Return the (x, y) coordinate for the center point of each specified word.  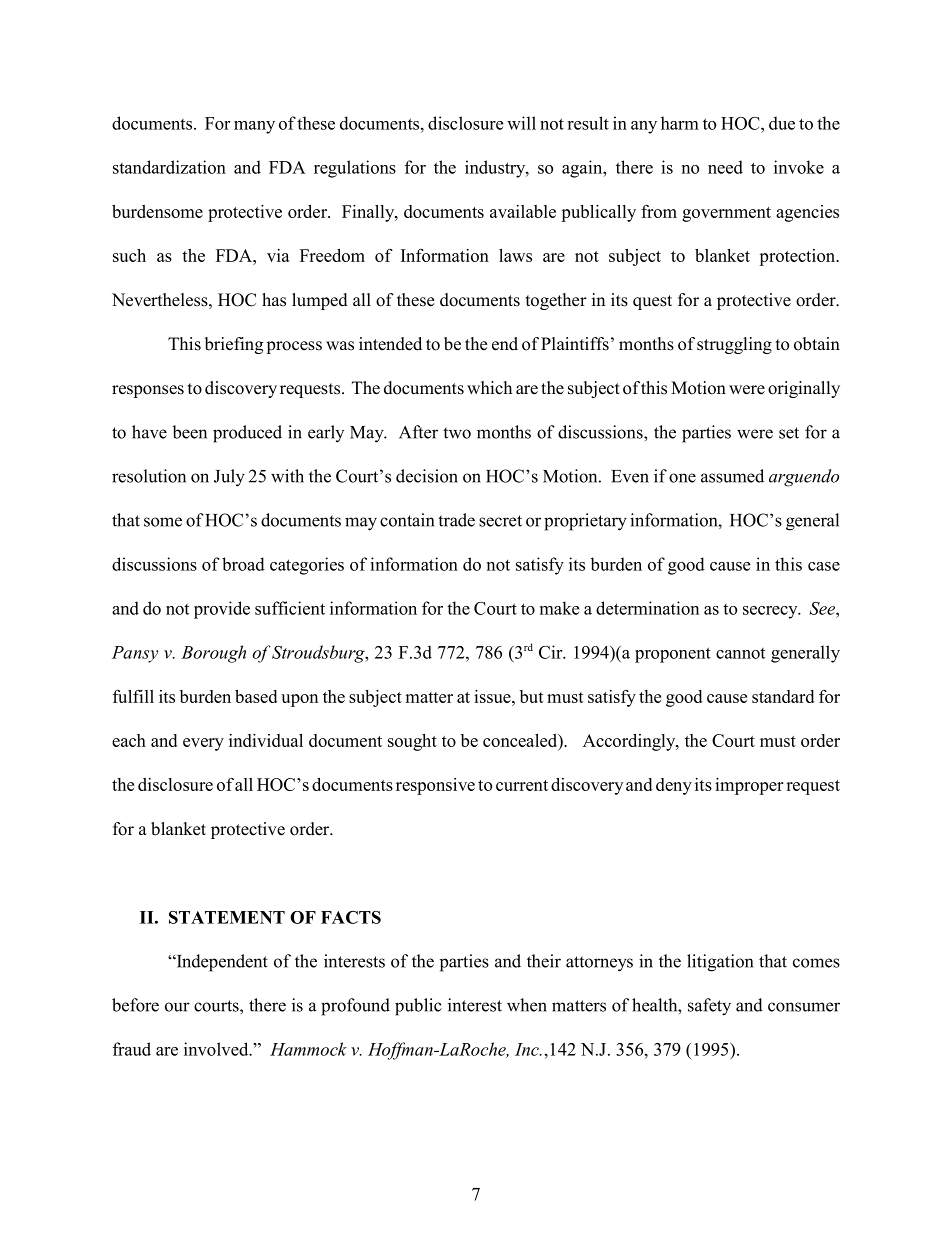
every (203, 744)
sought (412, 742)
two (457, 433)
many (254, 127)
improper (749, 786)
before (135, 1005)
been (189, 432)
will (521, 123)
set (789, 433)
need (725, 167)
